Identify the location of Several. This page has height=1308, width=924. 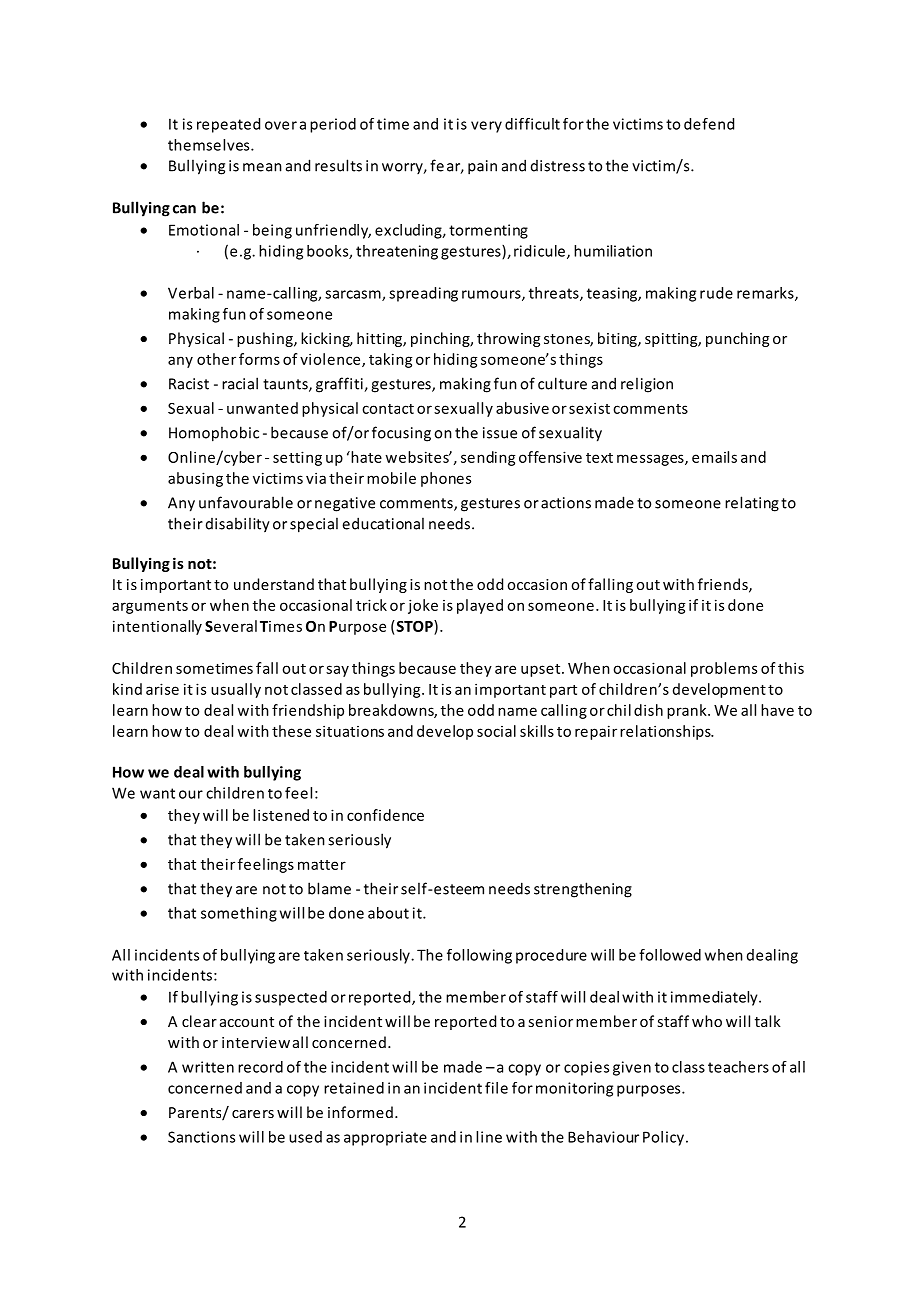
(231, 626).
